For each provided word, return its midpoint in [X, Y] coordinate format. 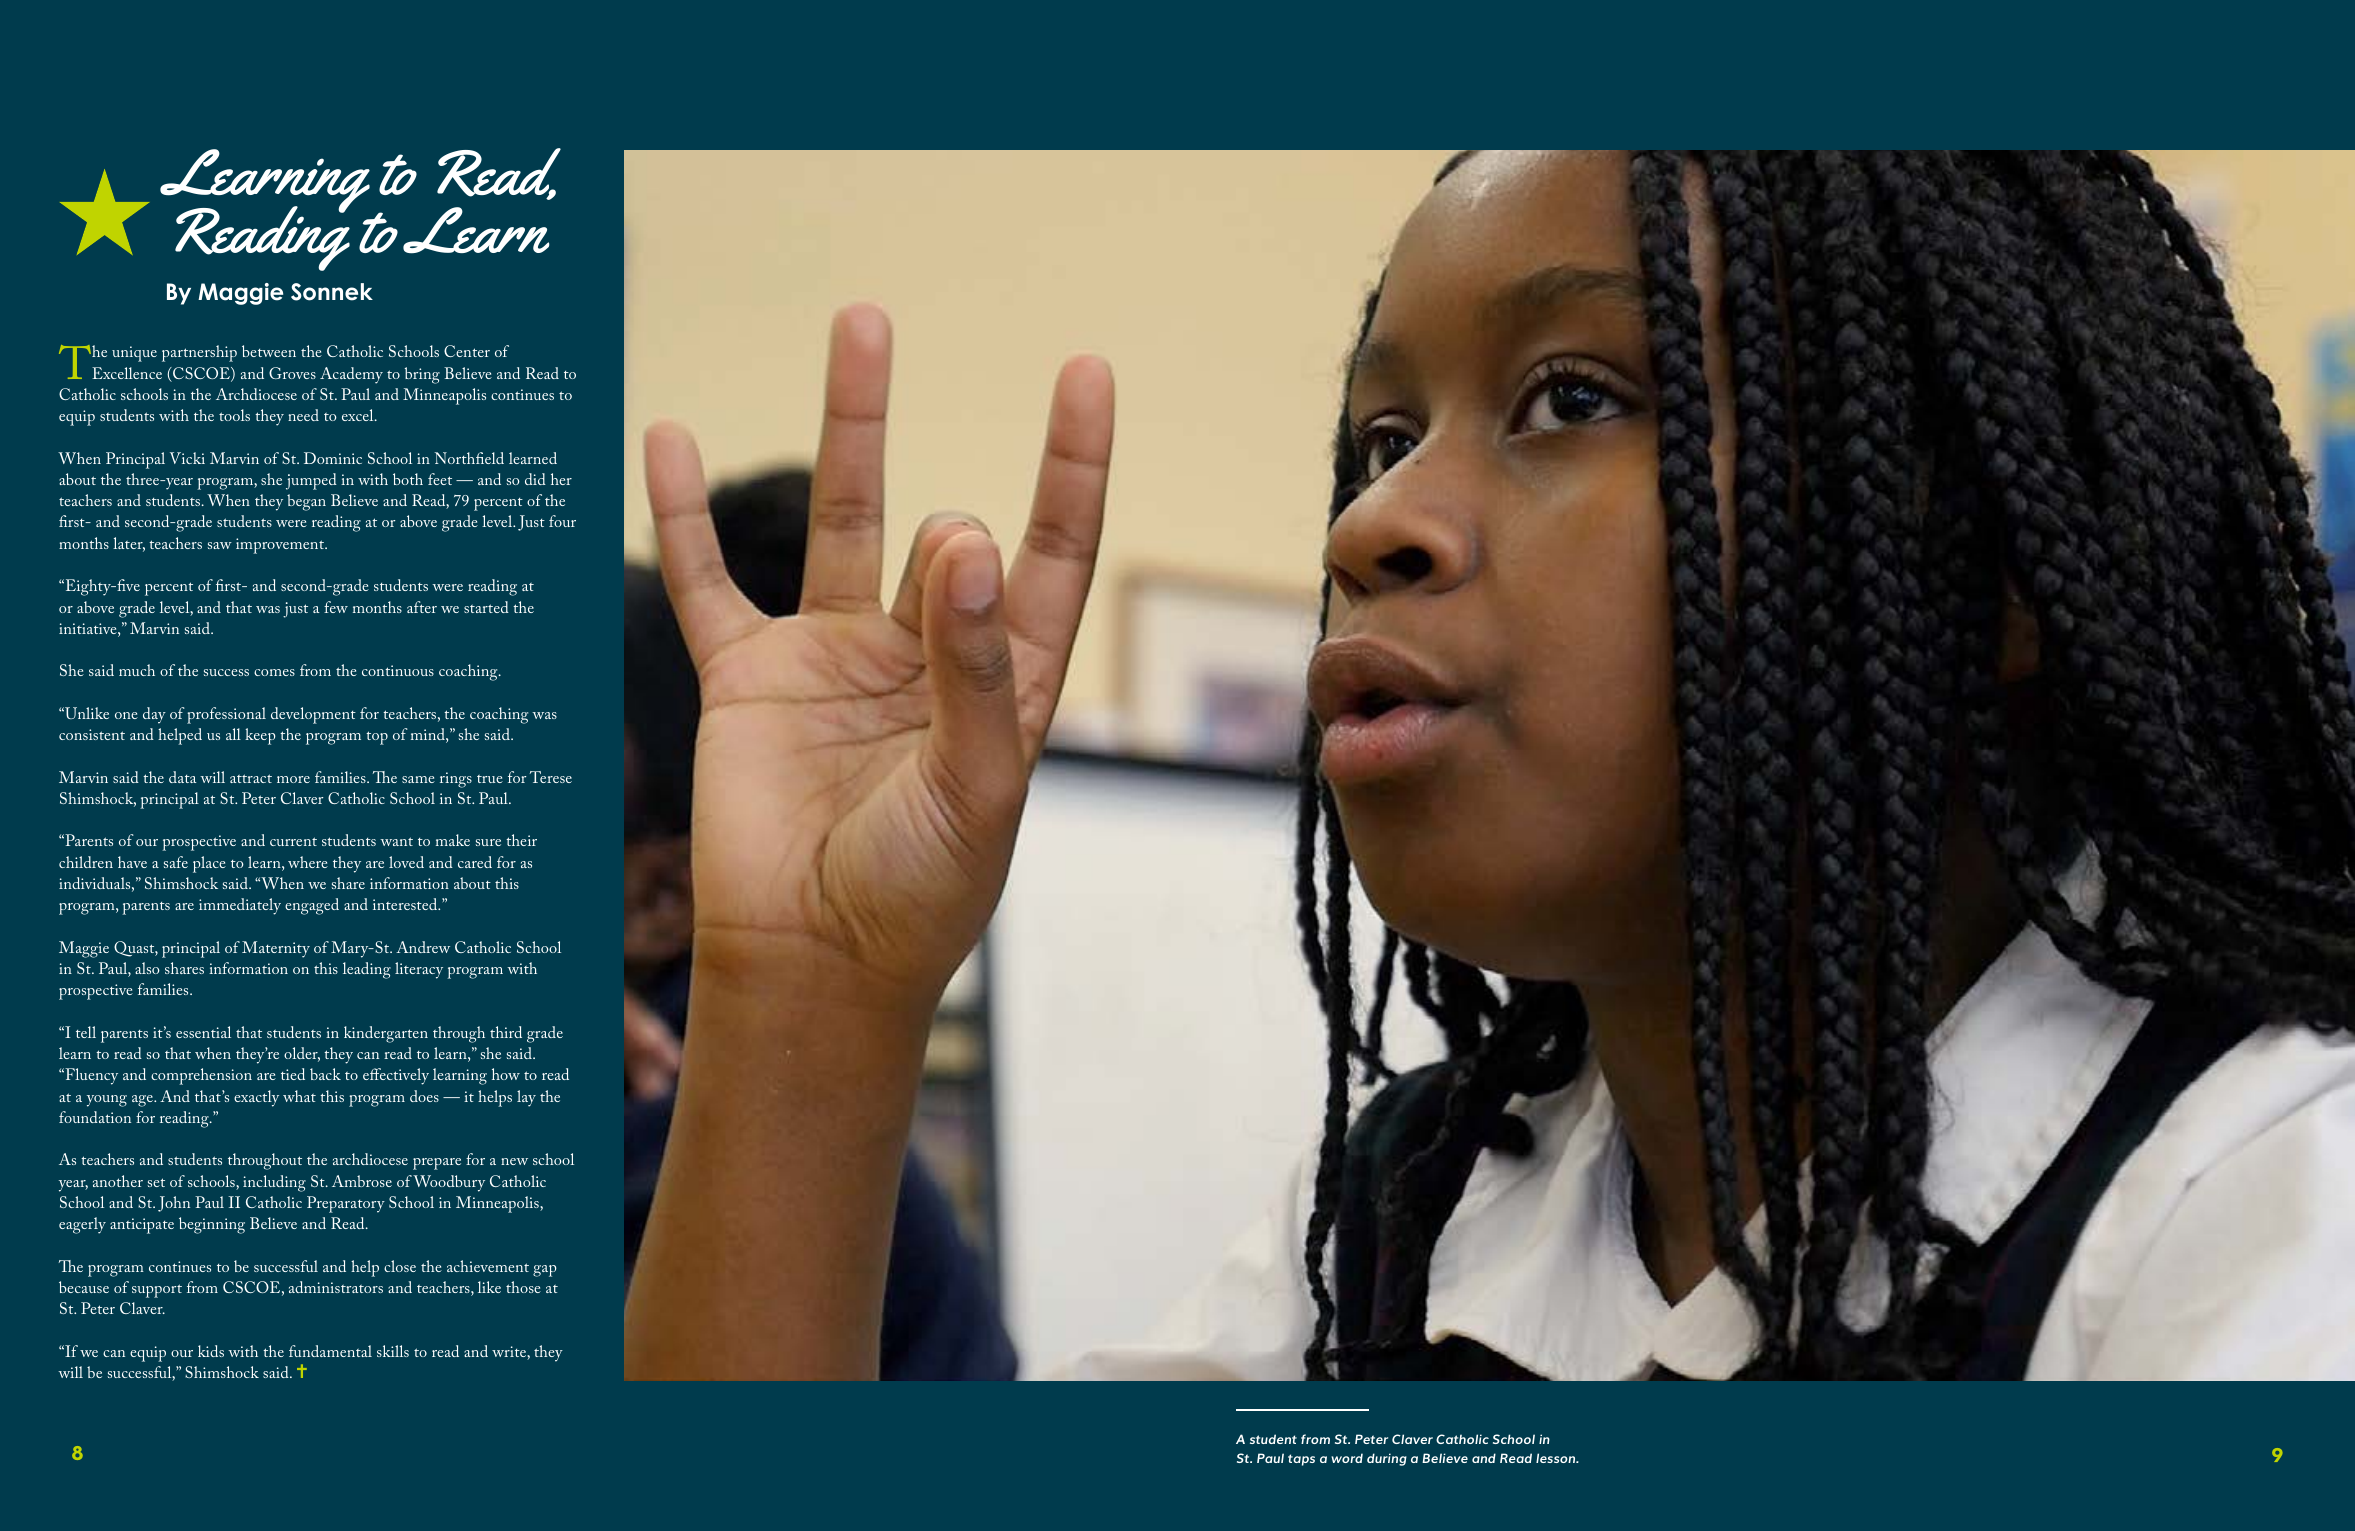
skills [393, 1351]
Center [467, 351]
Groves [292, 373]
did [535, 479]
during [1387, 1459]
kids [211, 1351]
